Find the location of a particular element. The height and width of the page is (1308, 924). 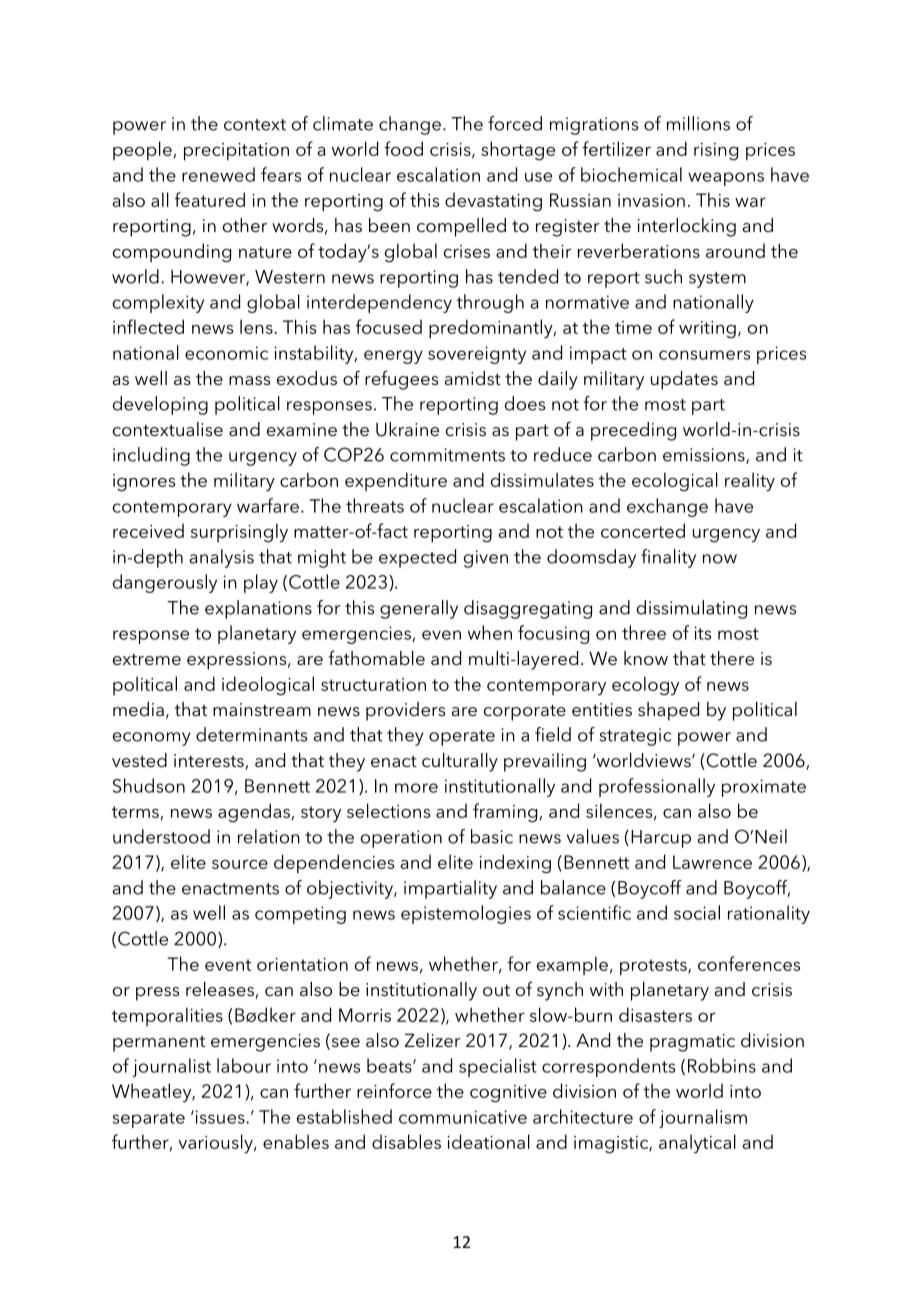

food is located at coordinates (403, 148).
